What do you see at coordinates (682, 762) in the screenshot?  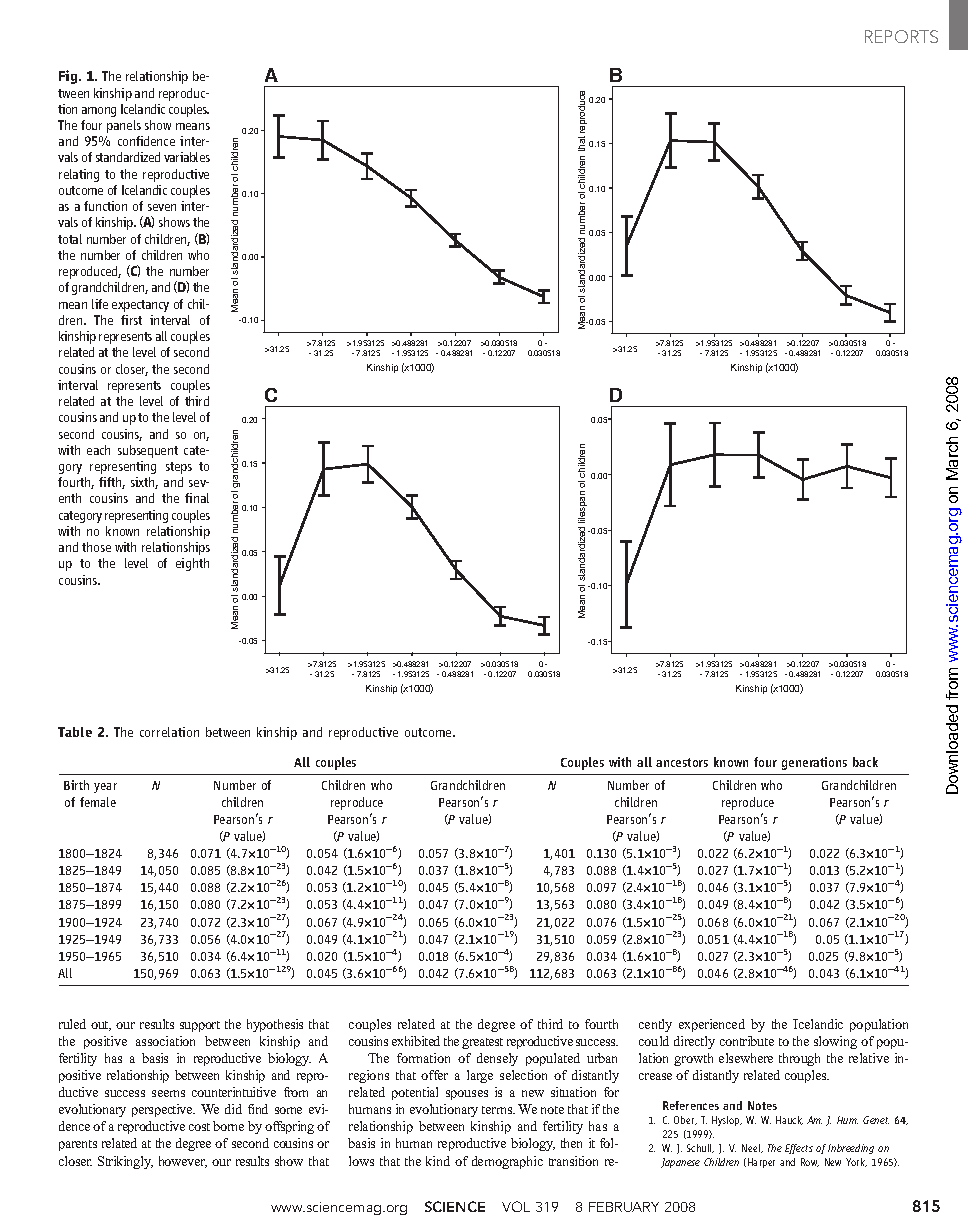 I see `ancestors` at bounding box center [682, 762].
